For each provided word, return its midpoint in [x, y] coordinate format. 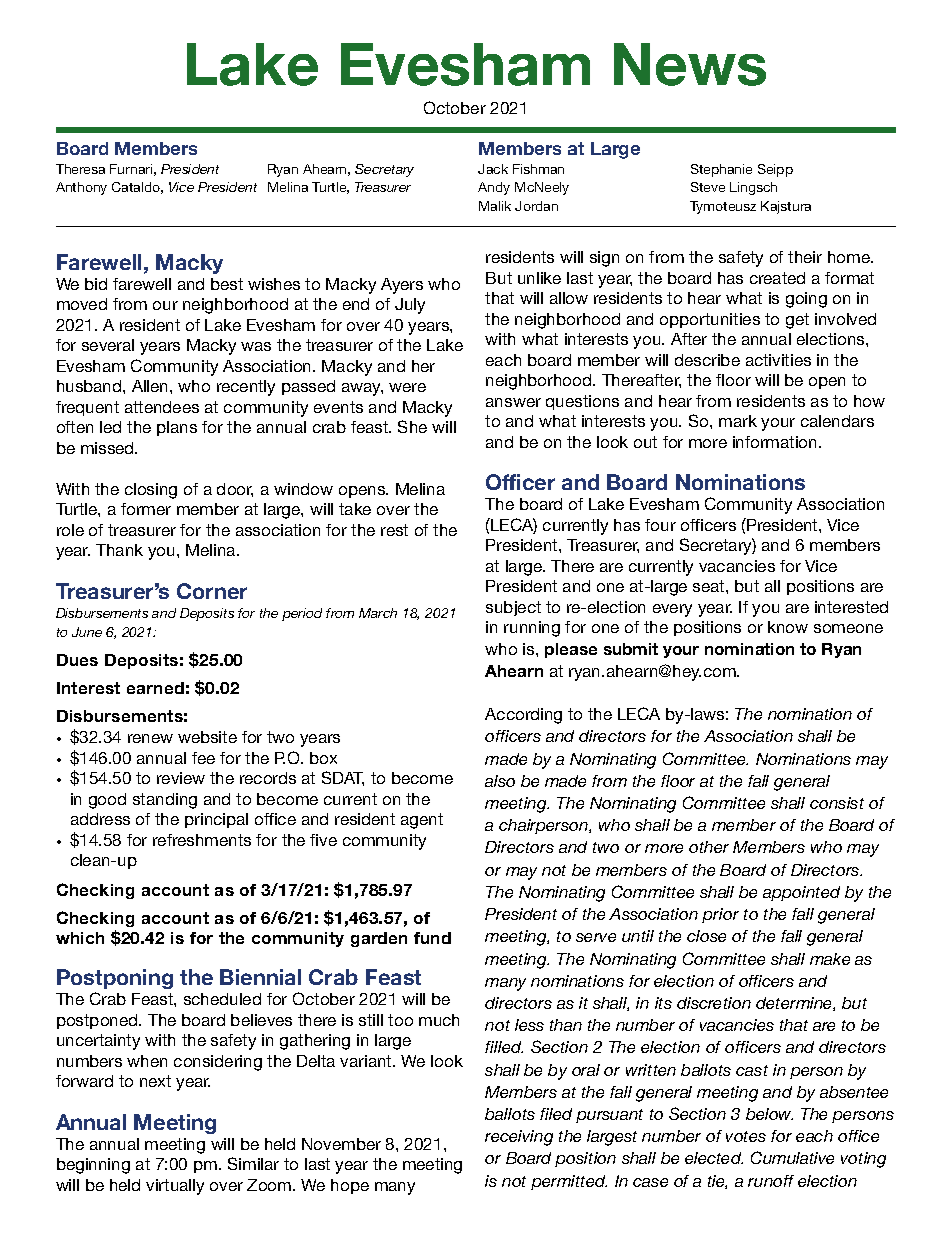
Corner [212, 591]
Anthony [81, 188]
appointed [801, 893]
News [690, 64]
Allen [151, 386]
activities [778, 360]
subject [513, 608]
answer [513, 402]
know [788, 627]
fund [432, 938]
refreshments [202, 840]
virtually [175, 1187]
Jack [493, 169]
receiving [519, 1138]
